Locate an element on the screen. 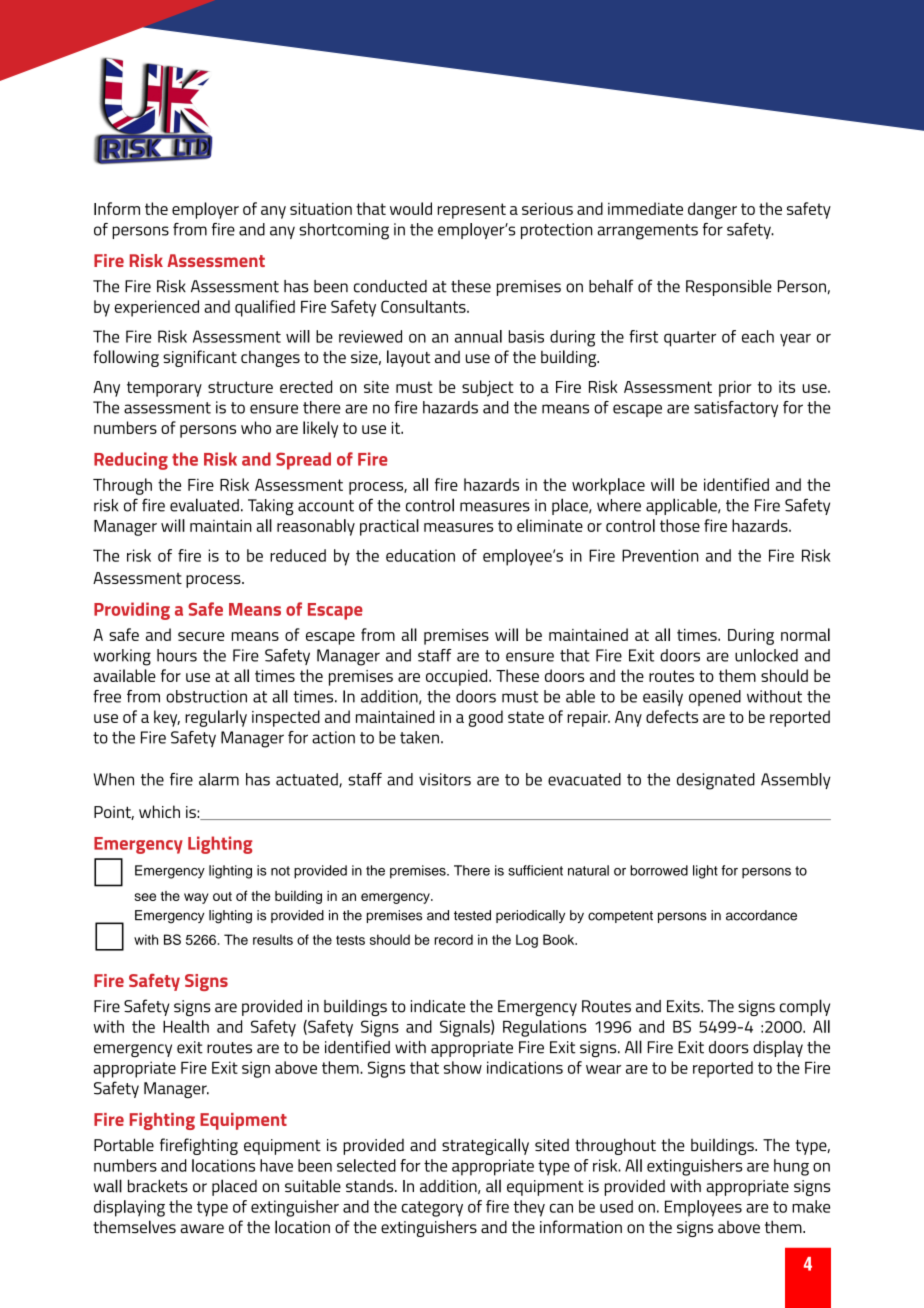 The image size is (924, 1308). danger is located at coordinates (712, 210).
